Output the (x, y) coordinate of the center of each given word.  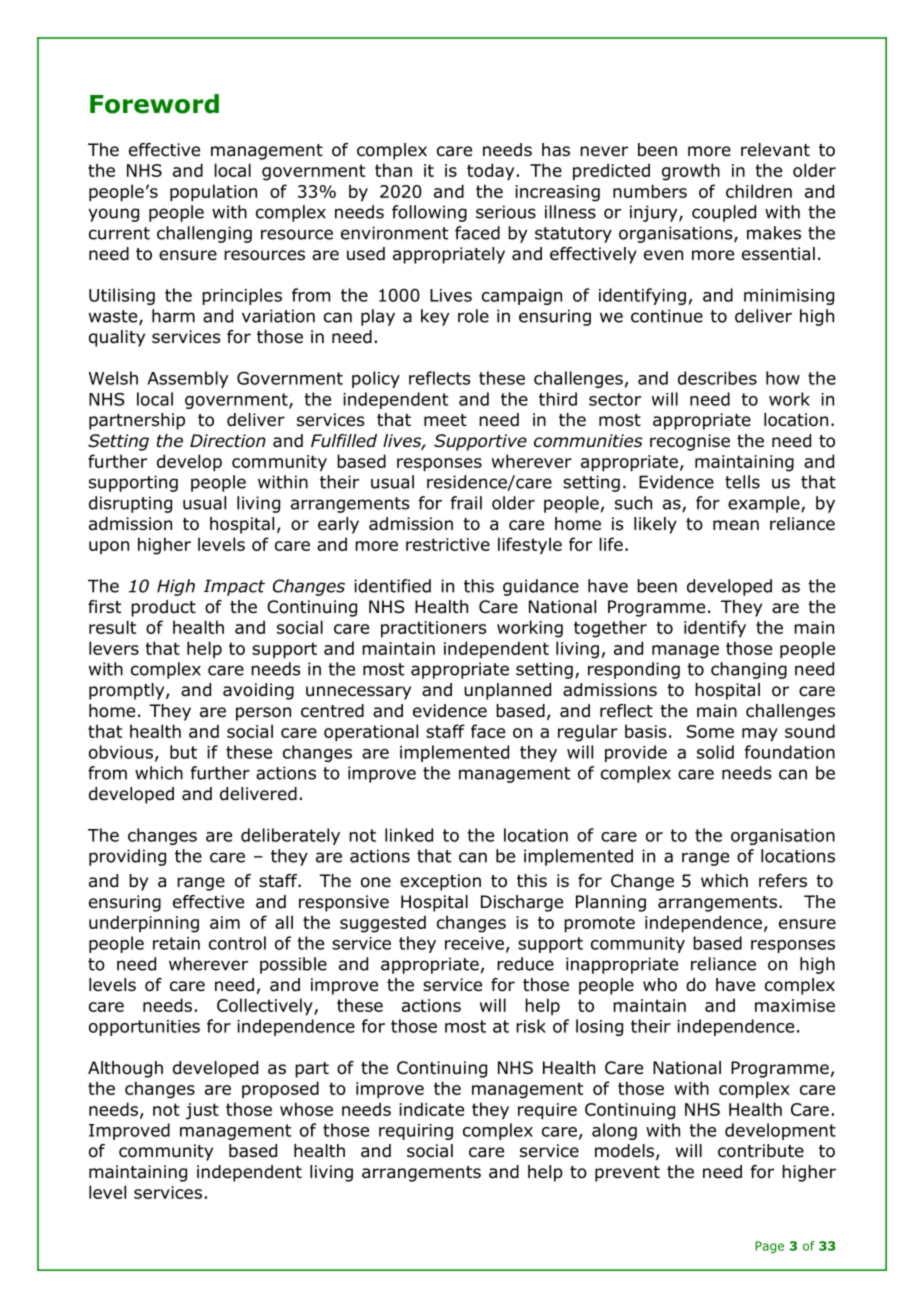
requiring (416, 1132)
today (490, 172)
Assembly (187, 379)
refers (783, 881)
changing (749, 670)
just (202, 1111)
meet (445, 420)
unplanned (507, 691)
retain (176, 943)
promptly (128, 691)
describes (717, 378)
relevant (775, 150)
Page (769, 1247)
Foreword (154, 104)
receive (474, 943)
